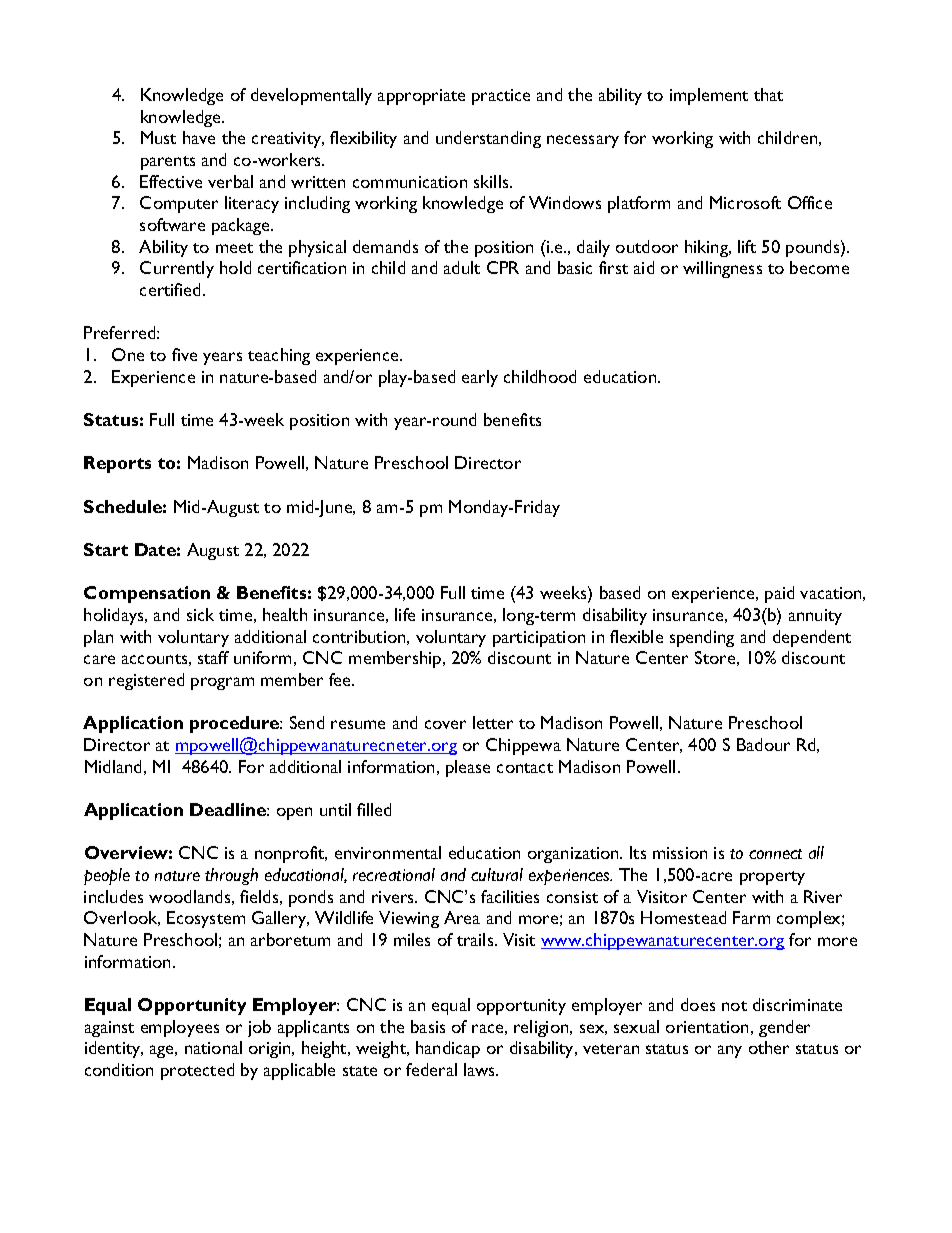 The height and width of the screenshot is (1233, 952). Describe the element at coordinates (539, 639) in the screenshot. I see `participation` at that location.
